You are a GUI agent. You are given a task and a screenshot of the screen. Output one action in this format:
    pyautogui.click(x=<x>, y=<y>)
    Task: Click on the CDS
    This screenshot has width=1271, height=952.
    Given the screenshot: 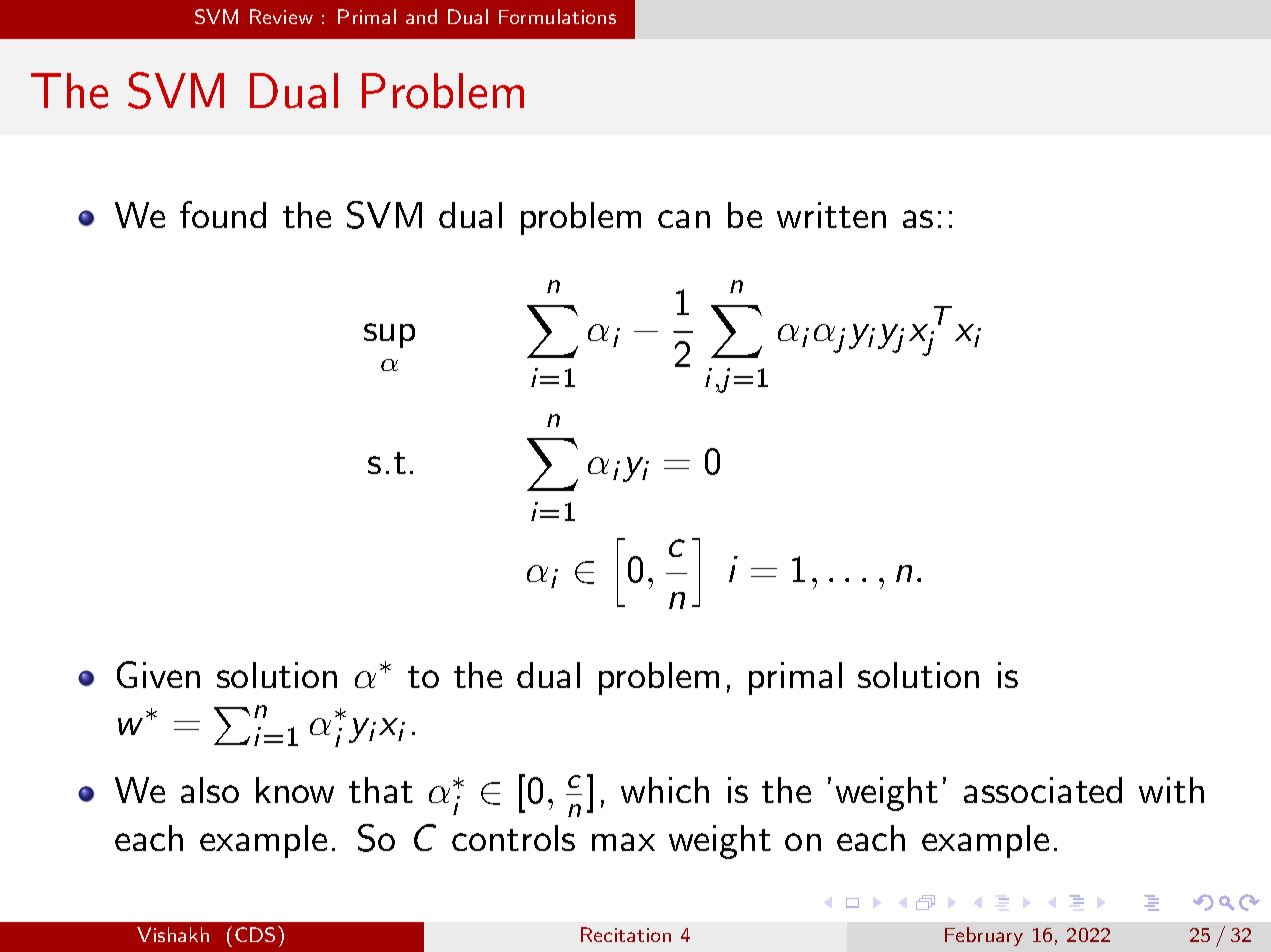 What is the action you would take?
    pyautogui.click(x=255, y=934)
